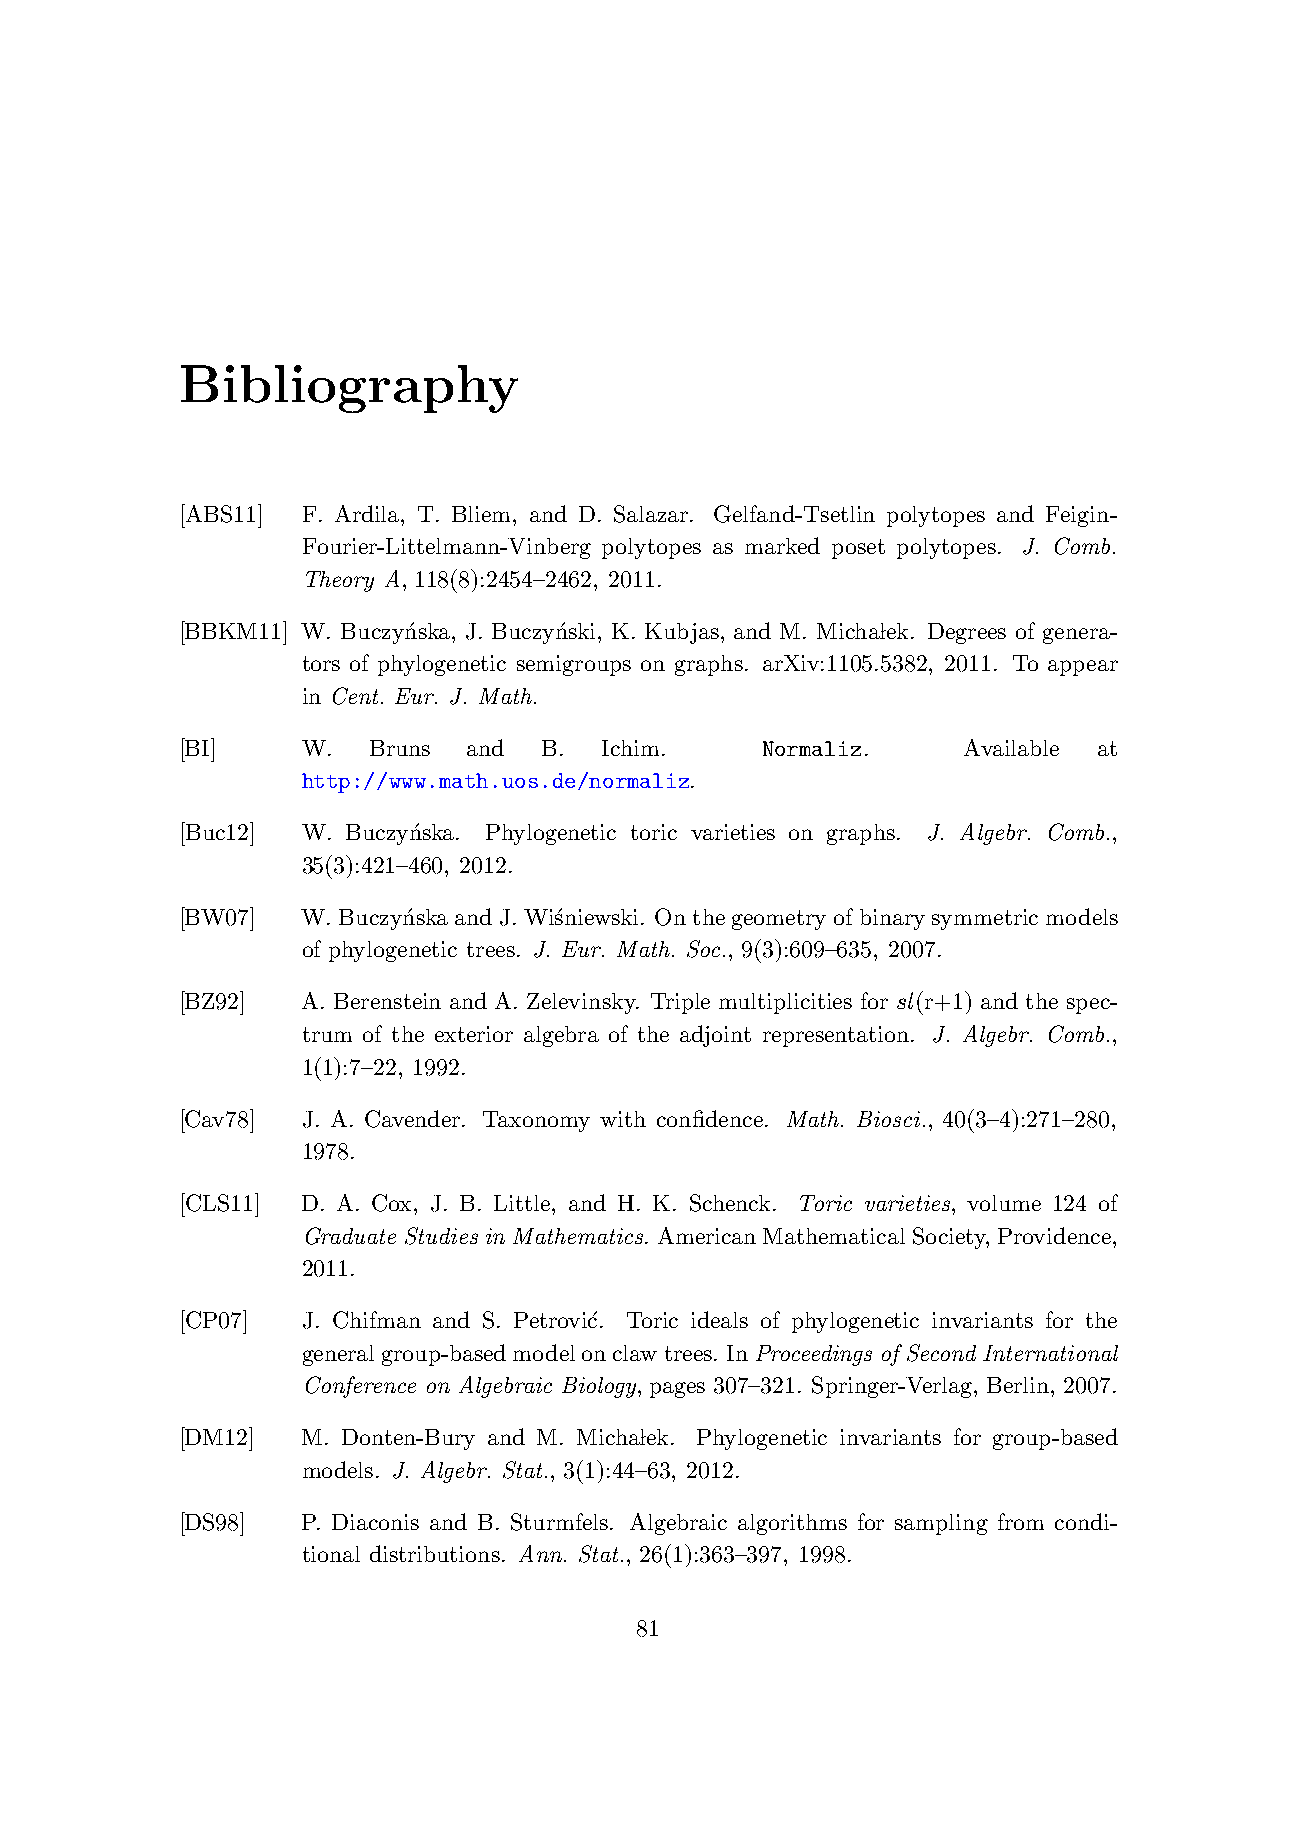 The height and width of the screenshot is (1836, 1298). I want to click on Salazar, so click(651, 514).
